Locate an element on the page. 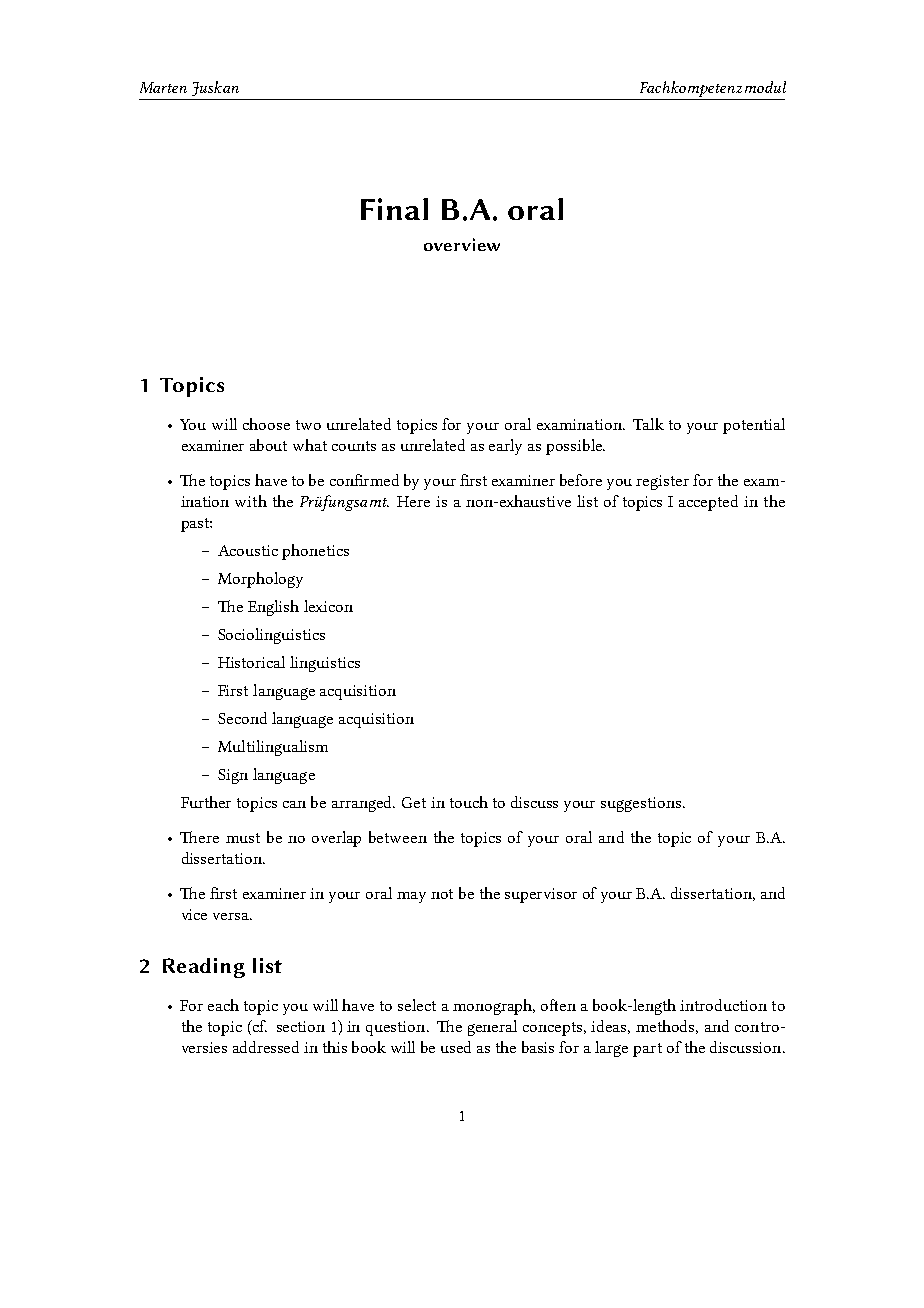  Talk is located at coordinates (648, 424).
